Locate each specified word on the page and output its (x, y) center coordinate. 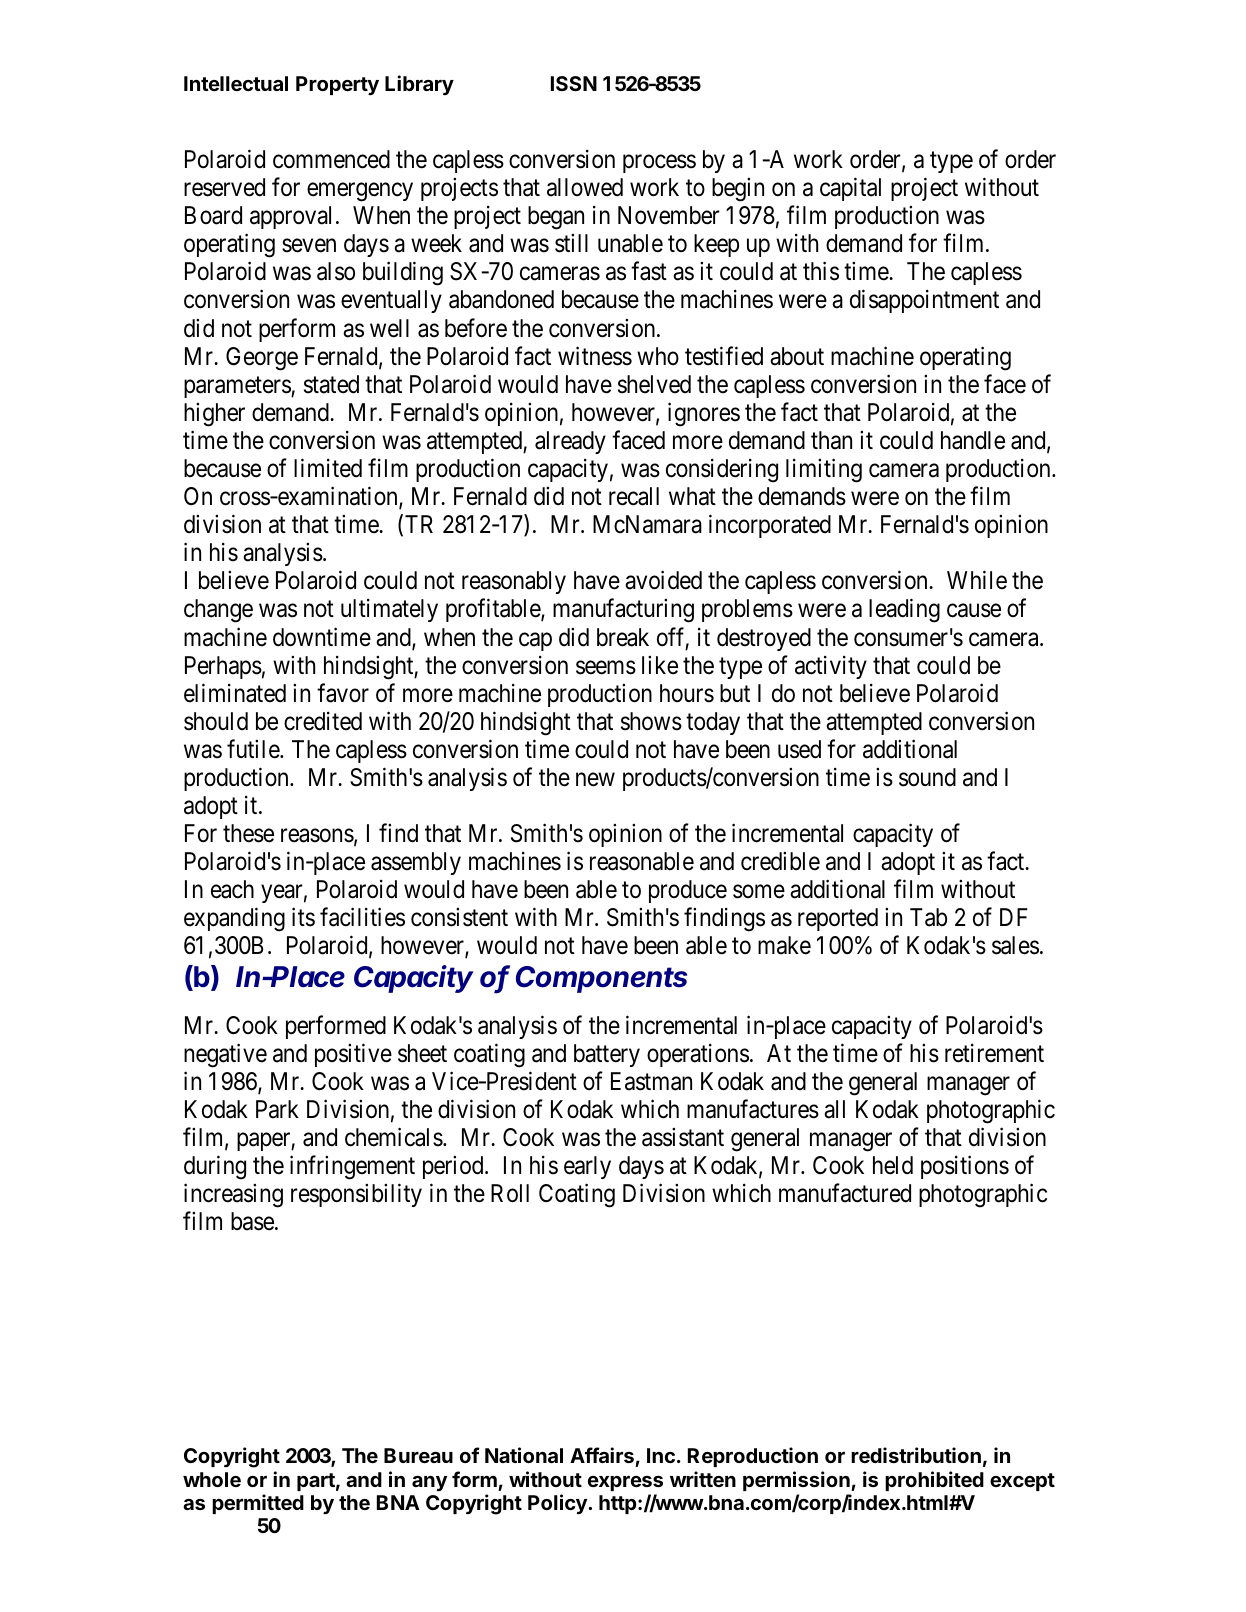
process (659, 164)
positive (353, 1055)
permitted (258, 1504)
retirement (994, 1053)
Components (601, 979)
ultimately (389, 610)
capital (850, 189)
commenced (331, 159)
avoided (663, 580)
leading (904, 611)
